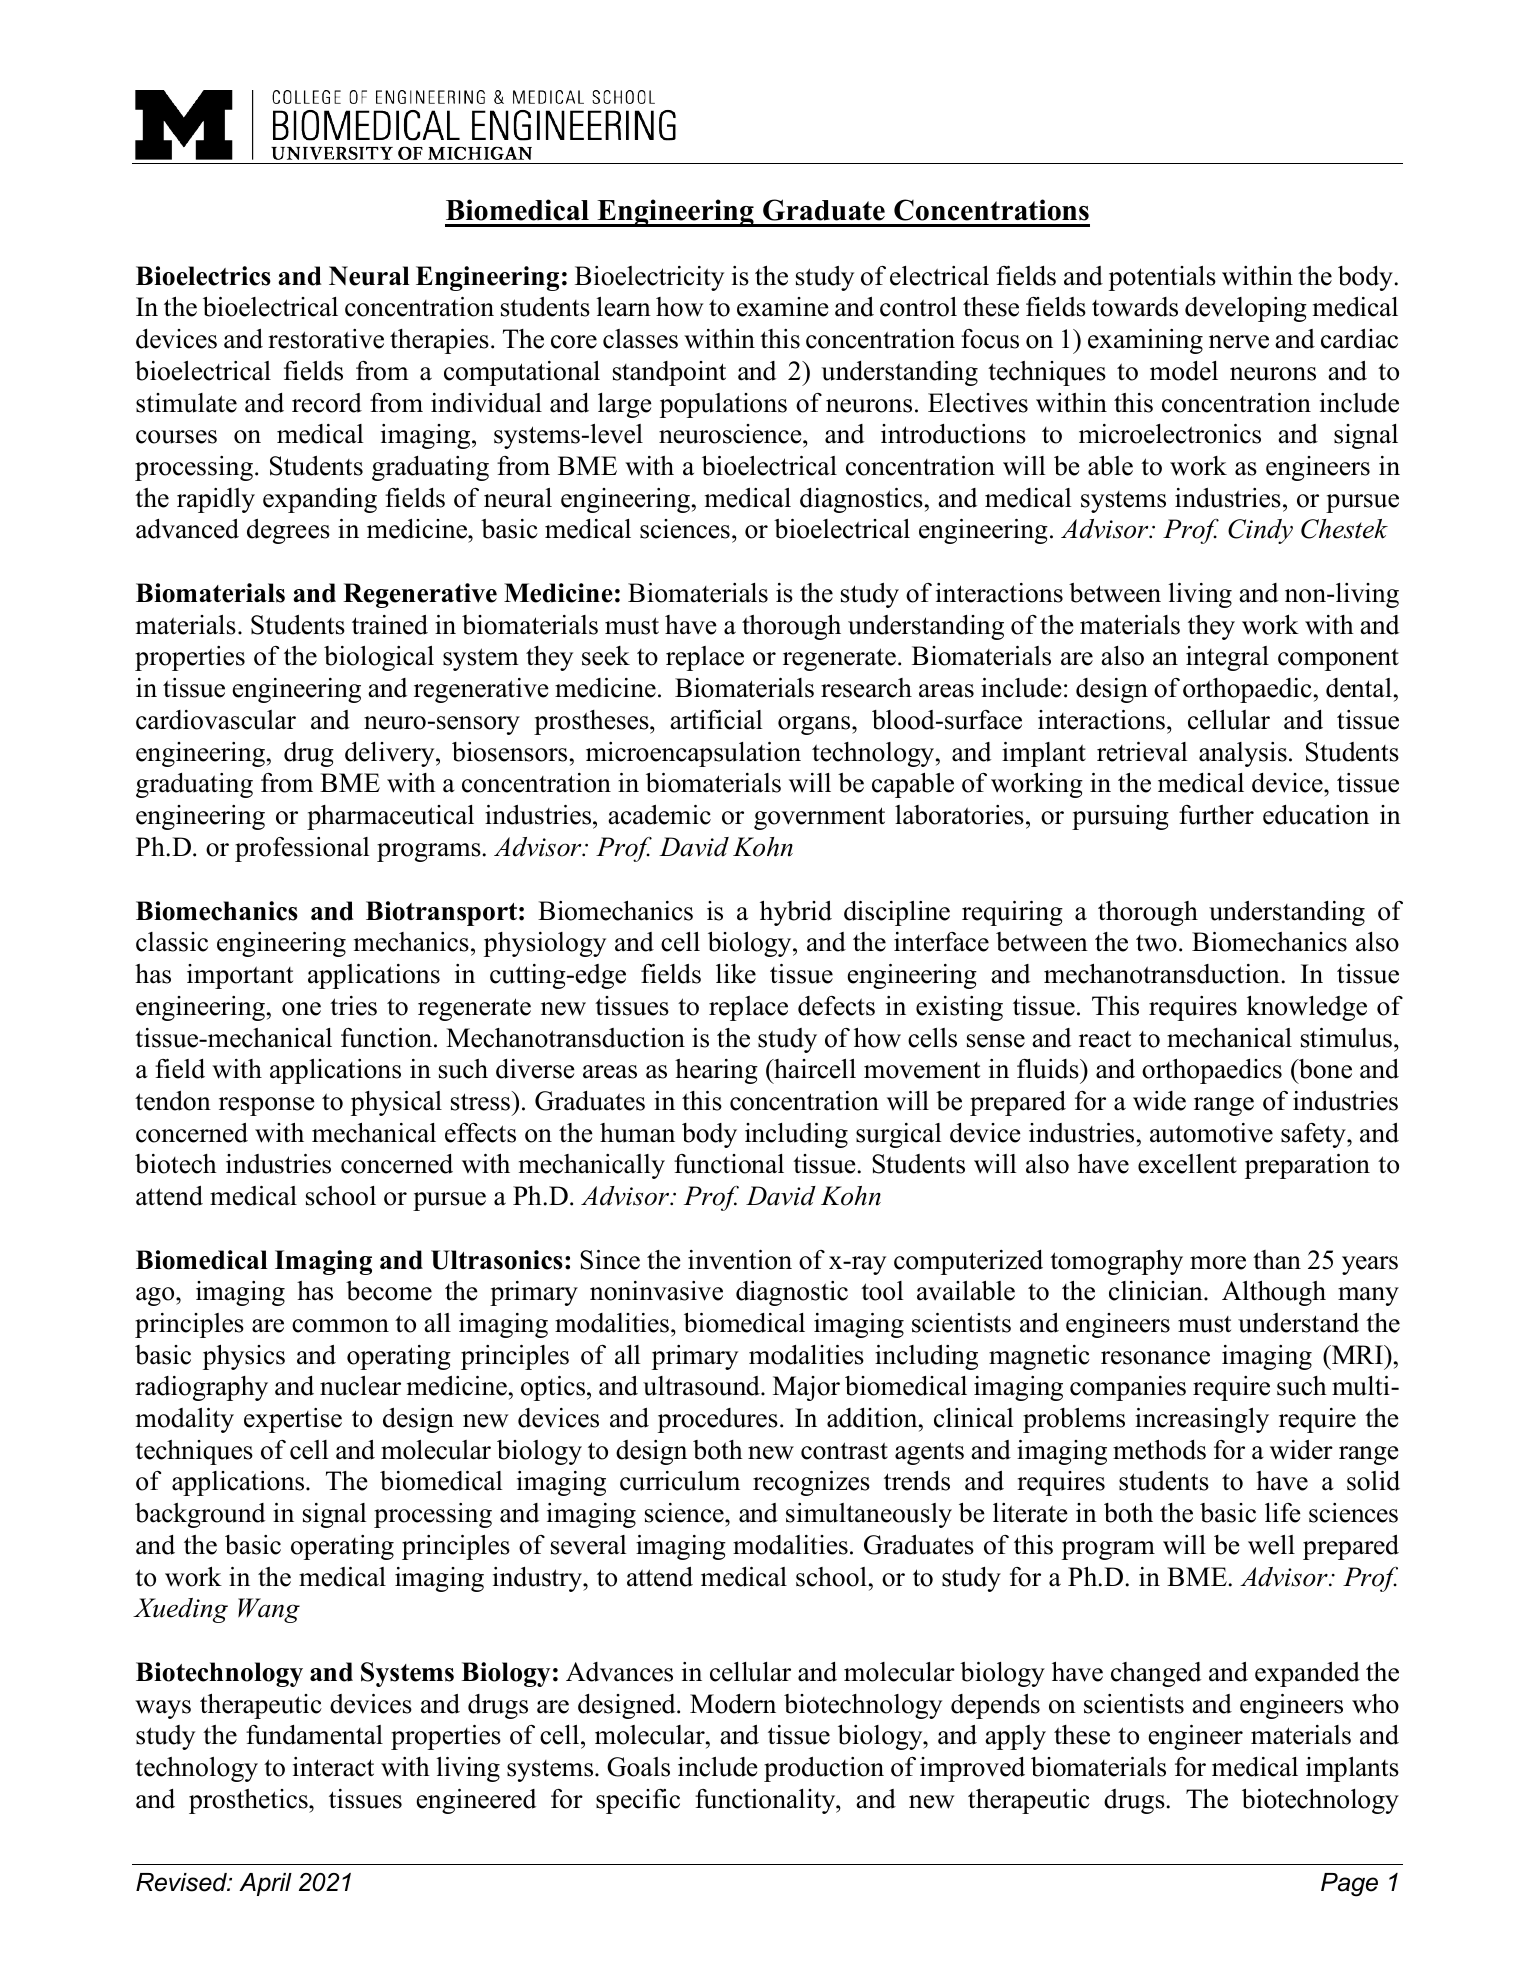 Image resolution: width=1535 pixels, height=1987 pixels. What do you see at coordinates (783, 307) in the page?
I see `examine` at bounding box center [783, 307].
